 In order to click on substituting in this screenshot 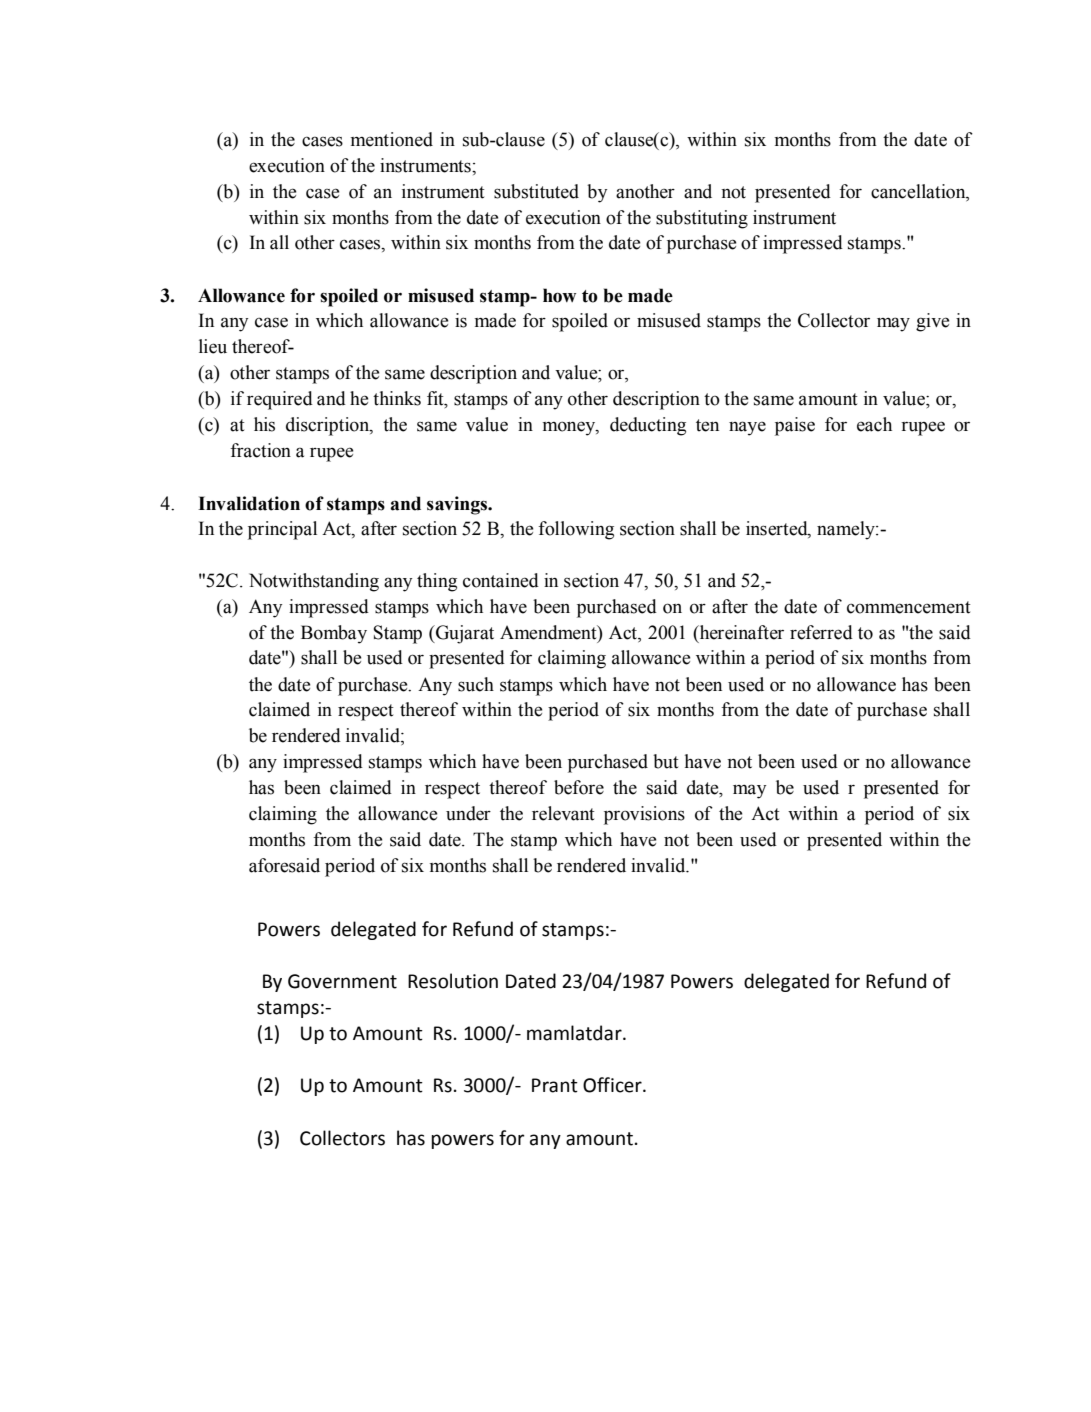, I will do `click(702, 219)`.
